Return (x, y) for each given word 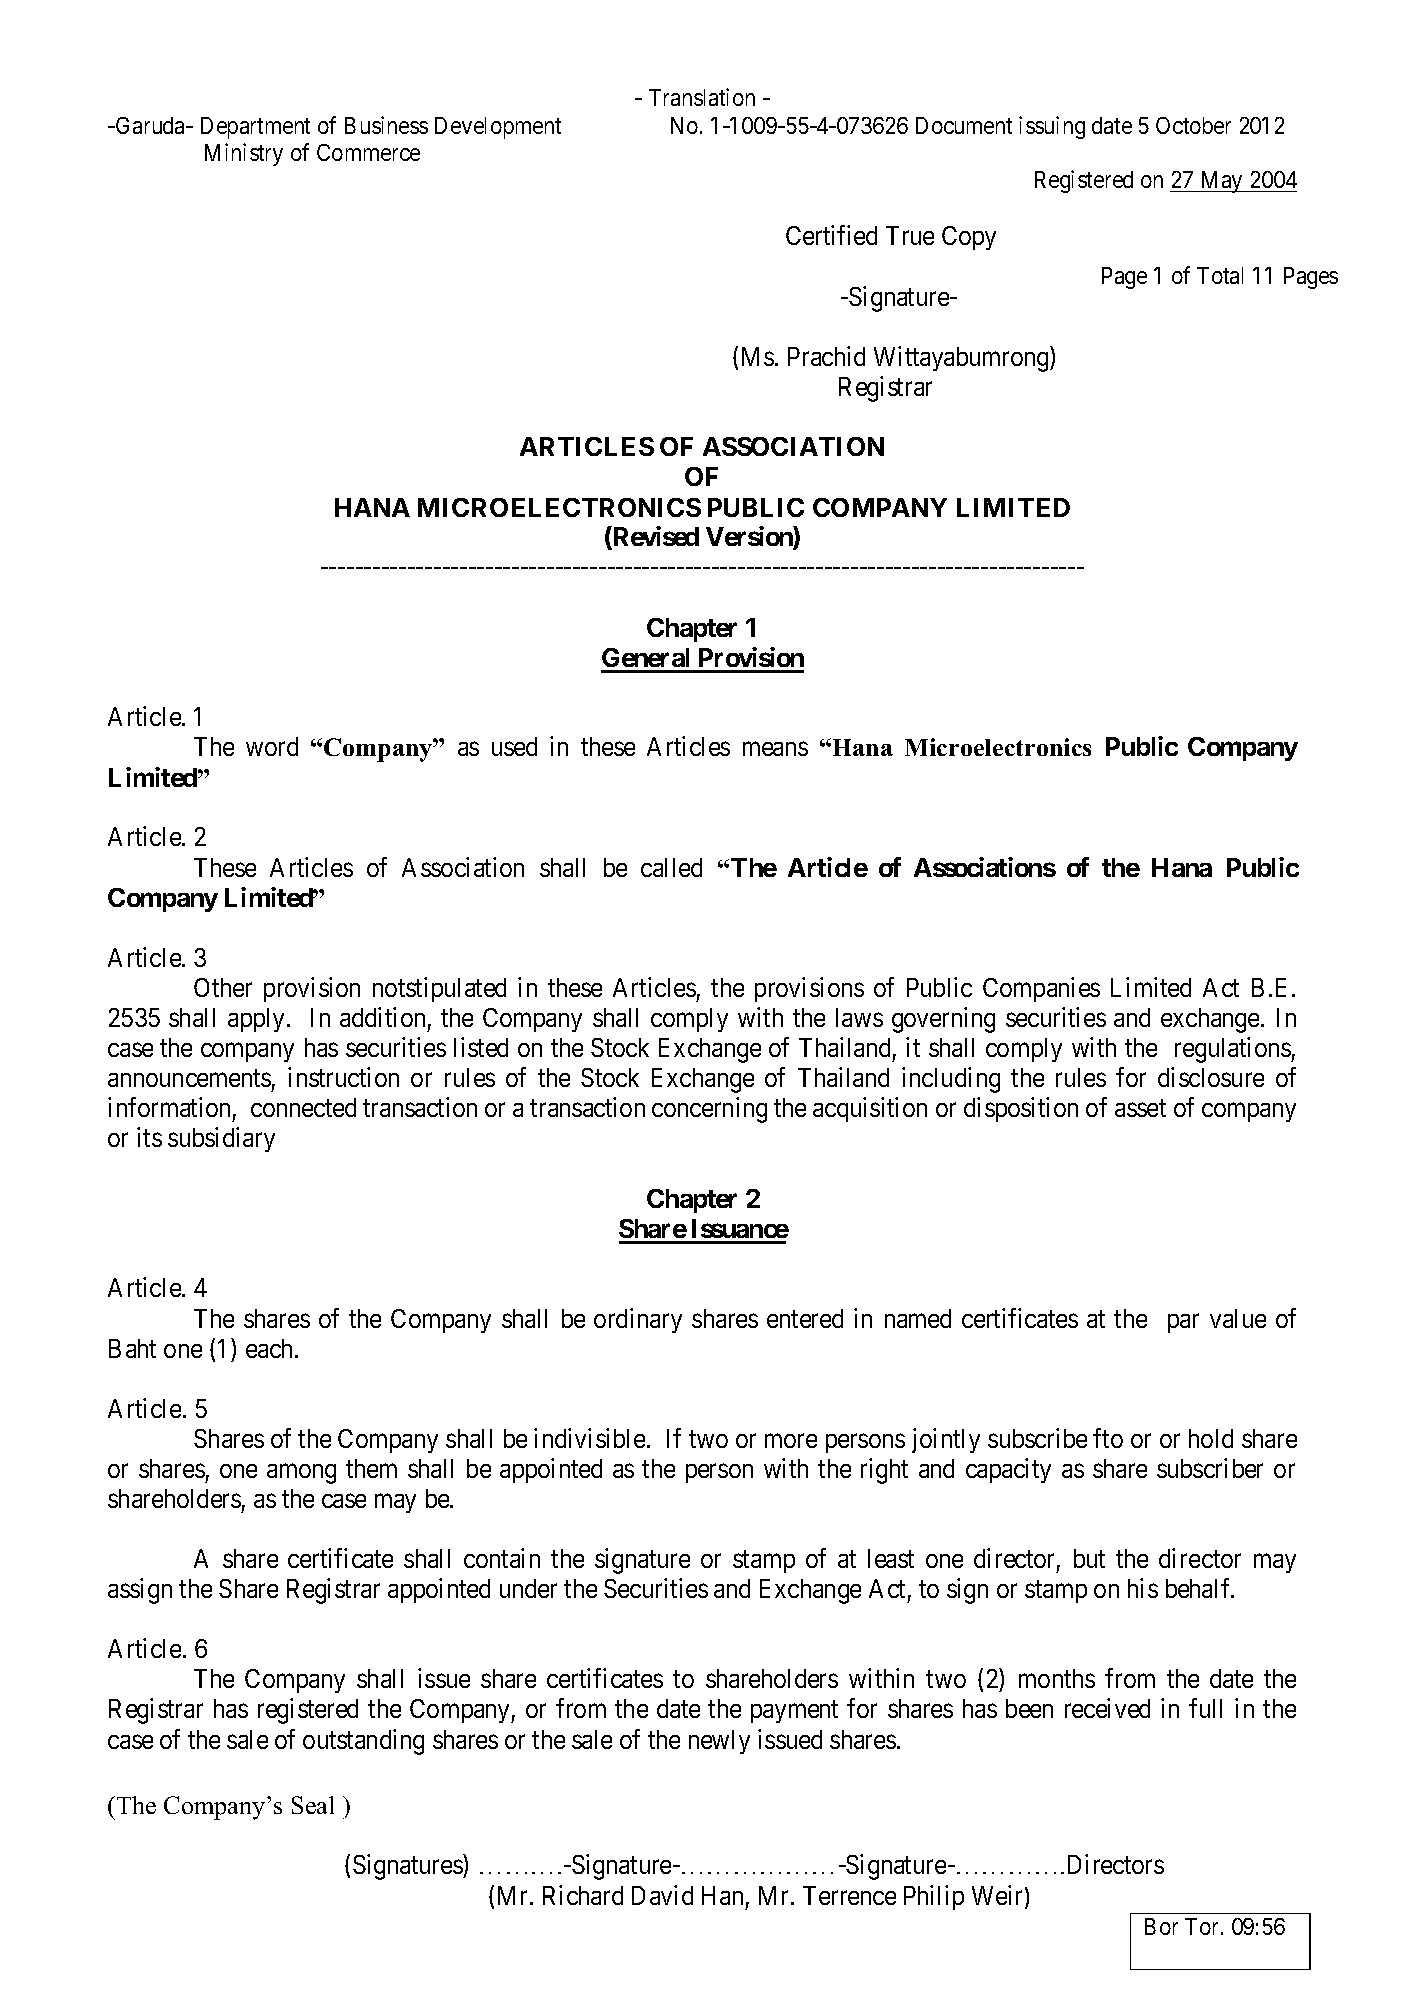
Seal (313, 1805)
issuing (1052, 127)
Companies (1041, 989)
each (271, 1348)
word (272, 746)
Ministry (244, 154)
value (1238, 1318)
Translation (702, 97)
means (775, 749)
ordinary (638, 1320)
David (662, 1895)
